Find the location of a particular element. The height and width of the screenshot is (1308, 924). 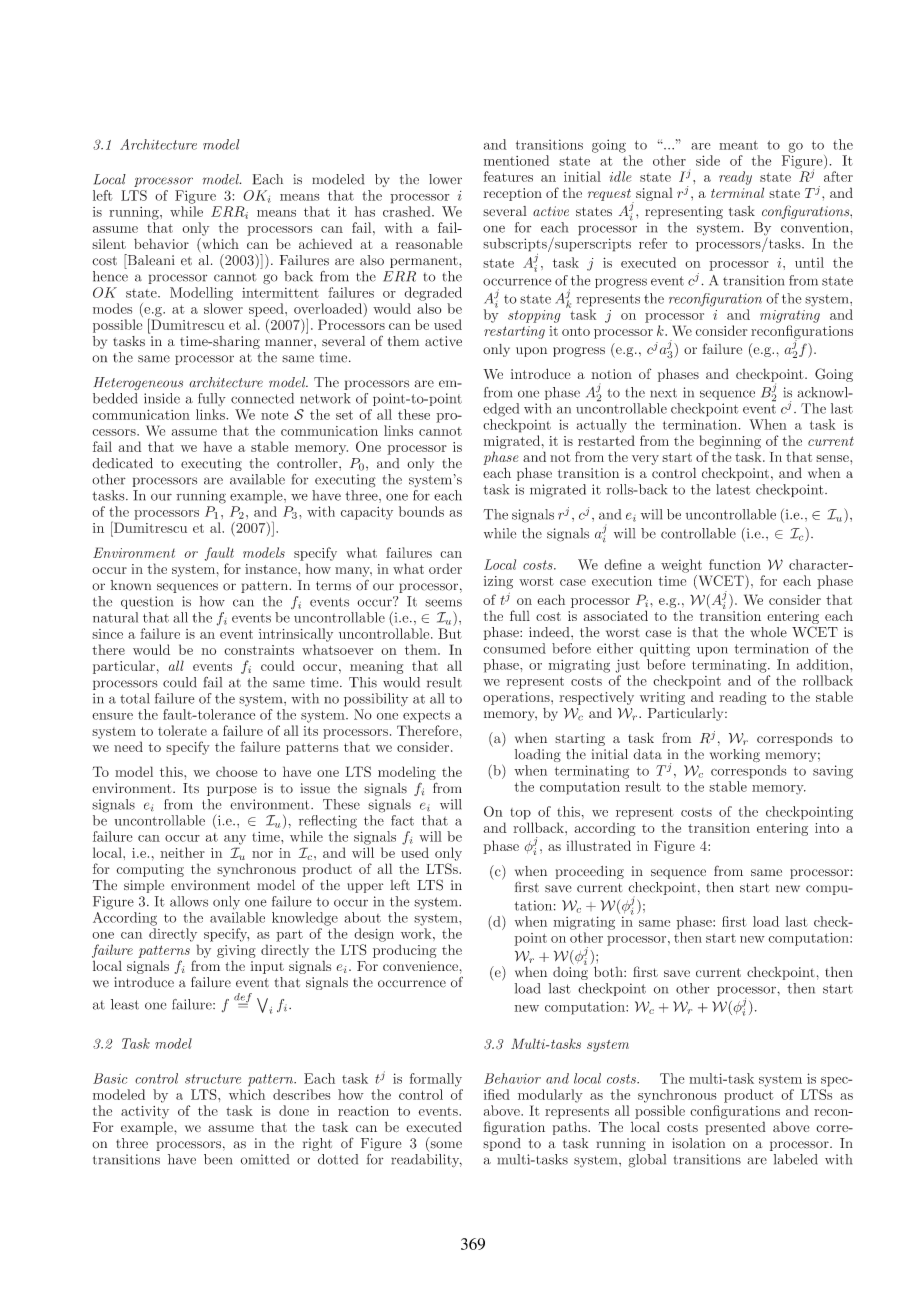

ready is located at coordinates (735, 178).
